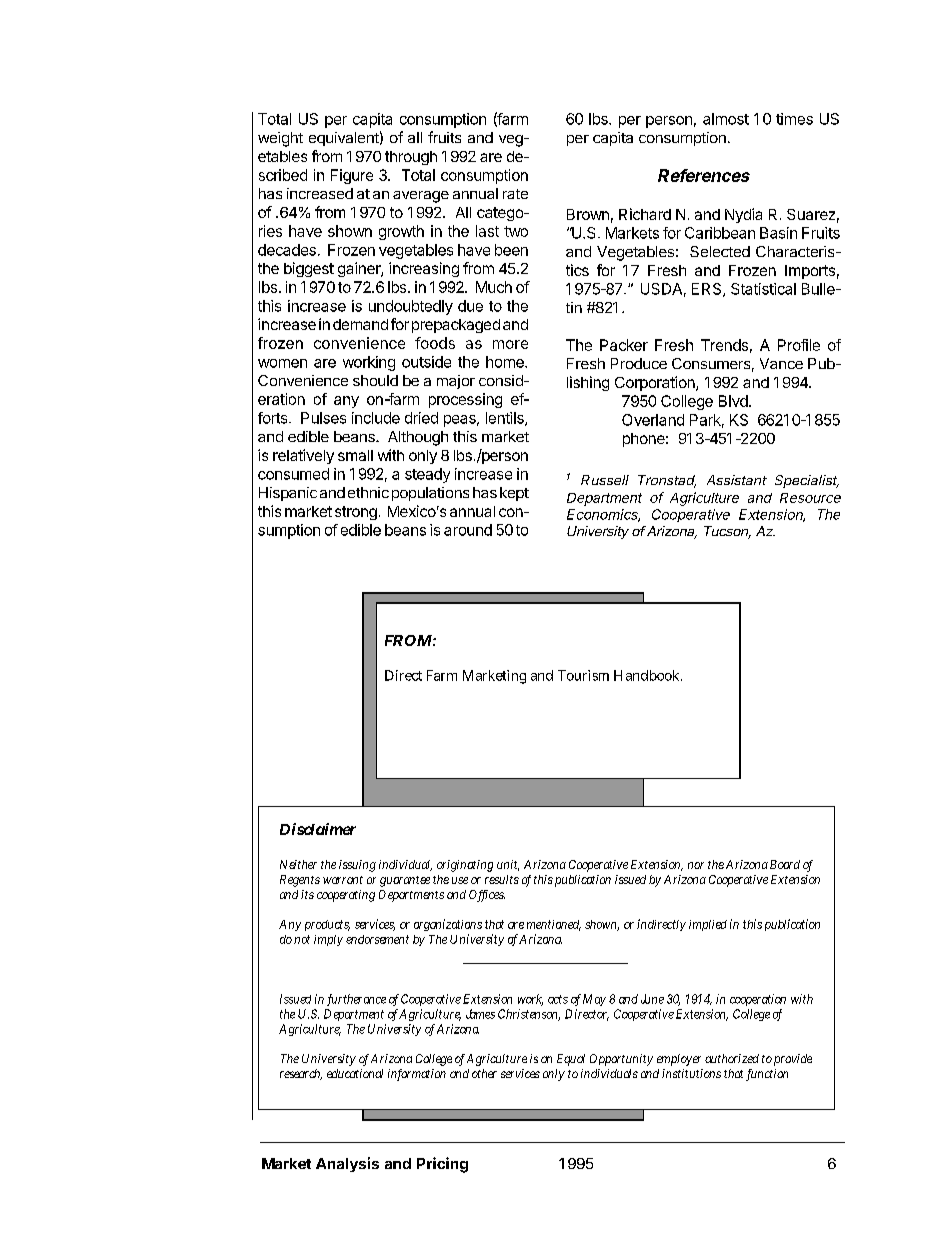  What do you see at coordinates (502, 879) in the page?
I see `results` at bounding box center [502, 879].
